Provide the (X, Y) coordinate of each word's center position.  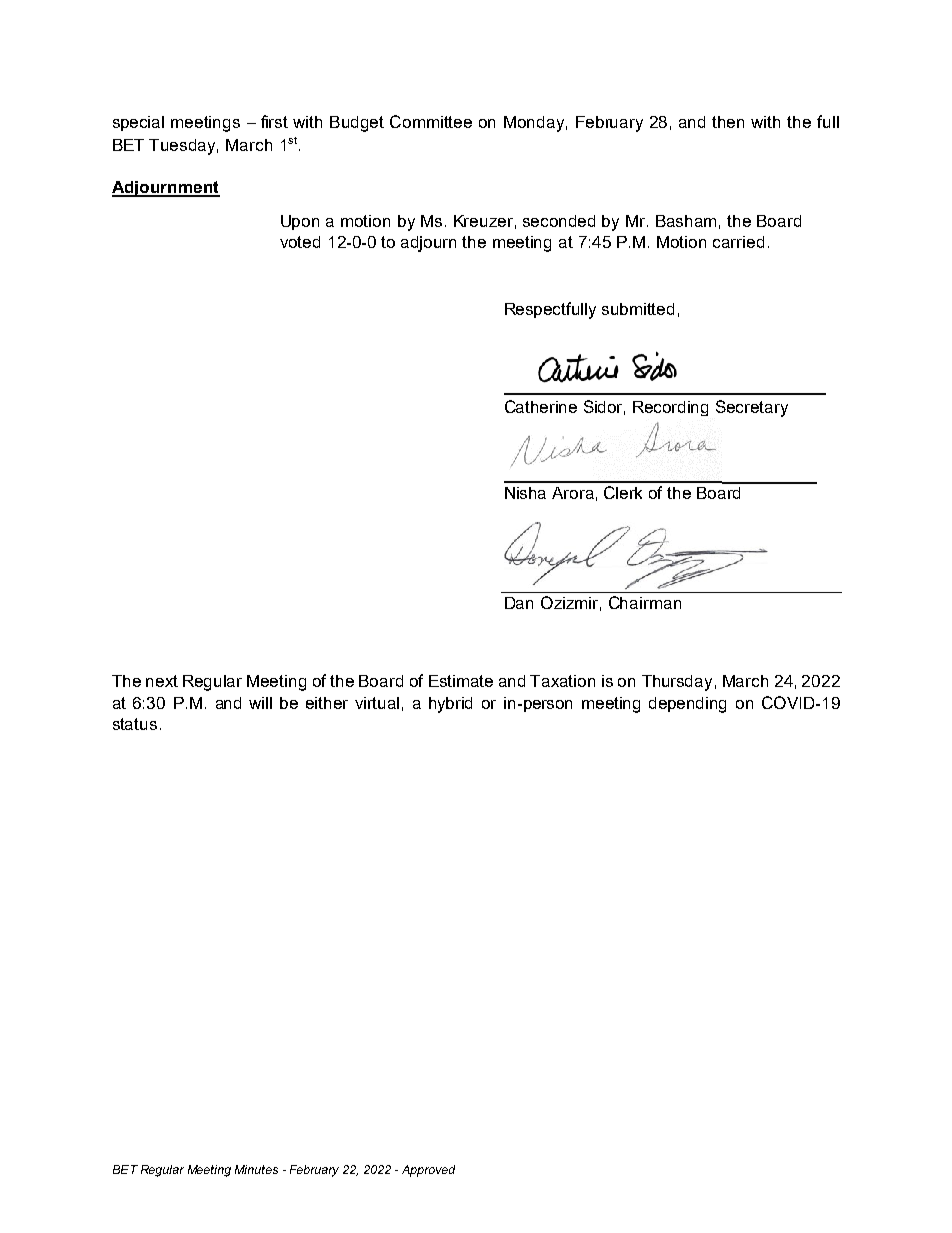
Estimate (461, 681)
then (728, 122)
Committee (431, 121)
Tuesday (183, 147)
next (162, 681)
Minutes (256, 1169)
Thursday (677, 683)
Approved (428, 1171)
